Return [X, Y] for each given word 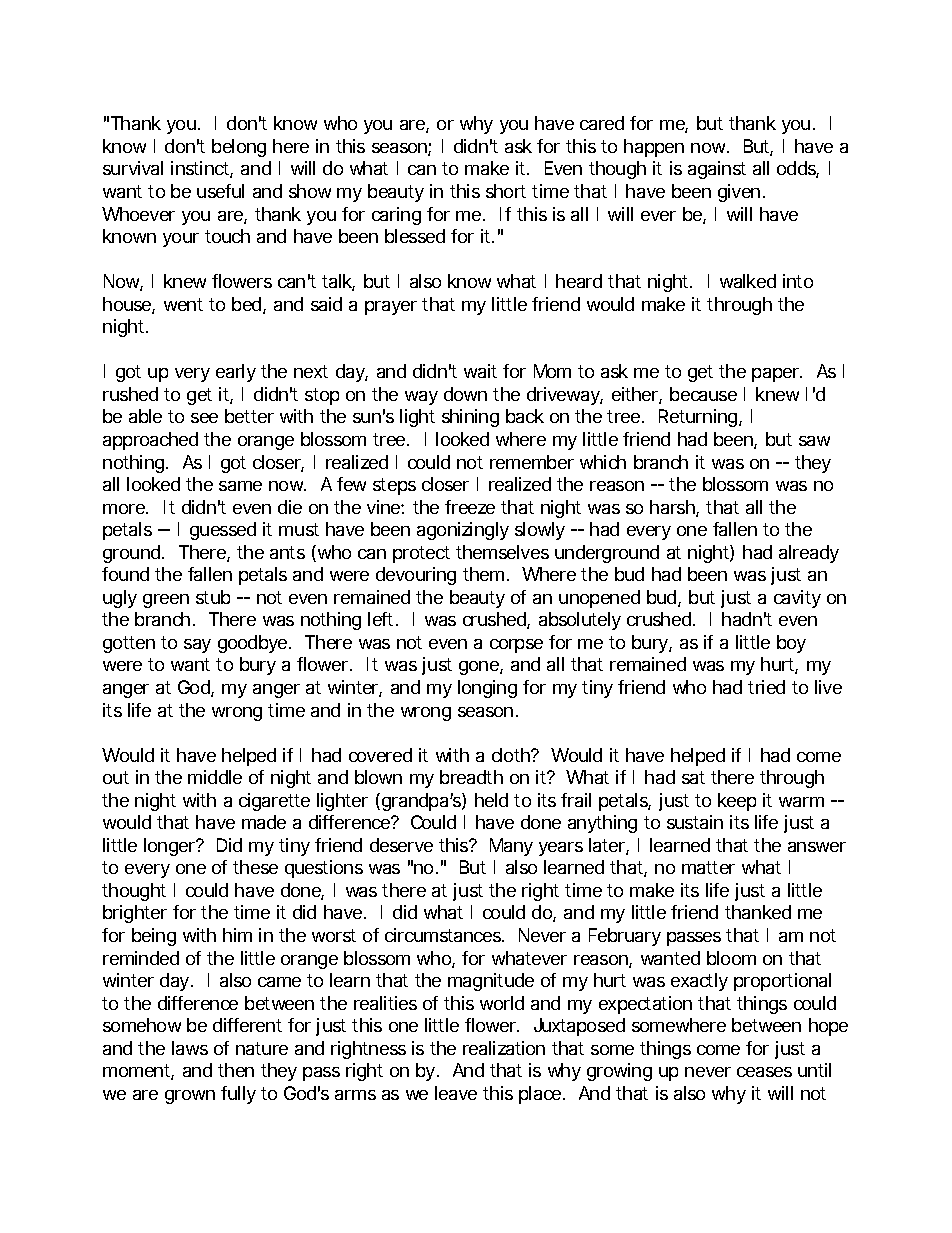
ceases [764, 1072]
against [717, 170]
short [506, 191]
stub [213, 597]
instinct [202, 169]
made [264, 822]
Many [511, 847]
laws [190, 1048]
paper [777, 375]
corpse [516, 646]
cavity [797, 599]
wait [480, 371]
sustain [695, 822]
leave [456, 1093]
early [236, 373]
